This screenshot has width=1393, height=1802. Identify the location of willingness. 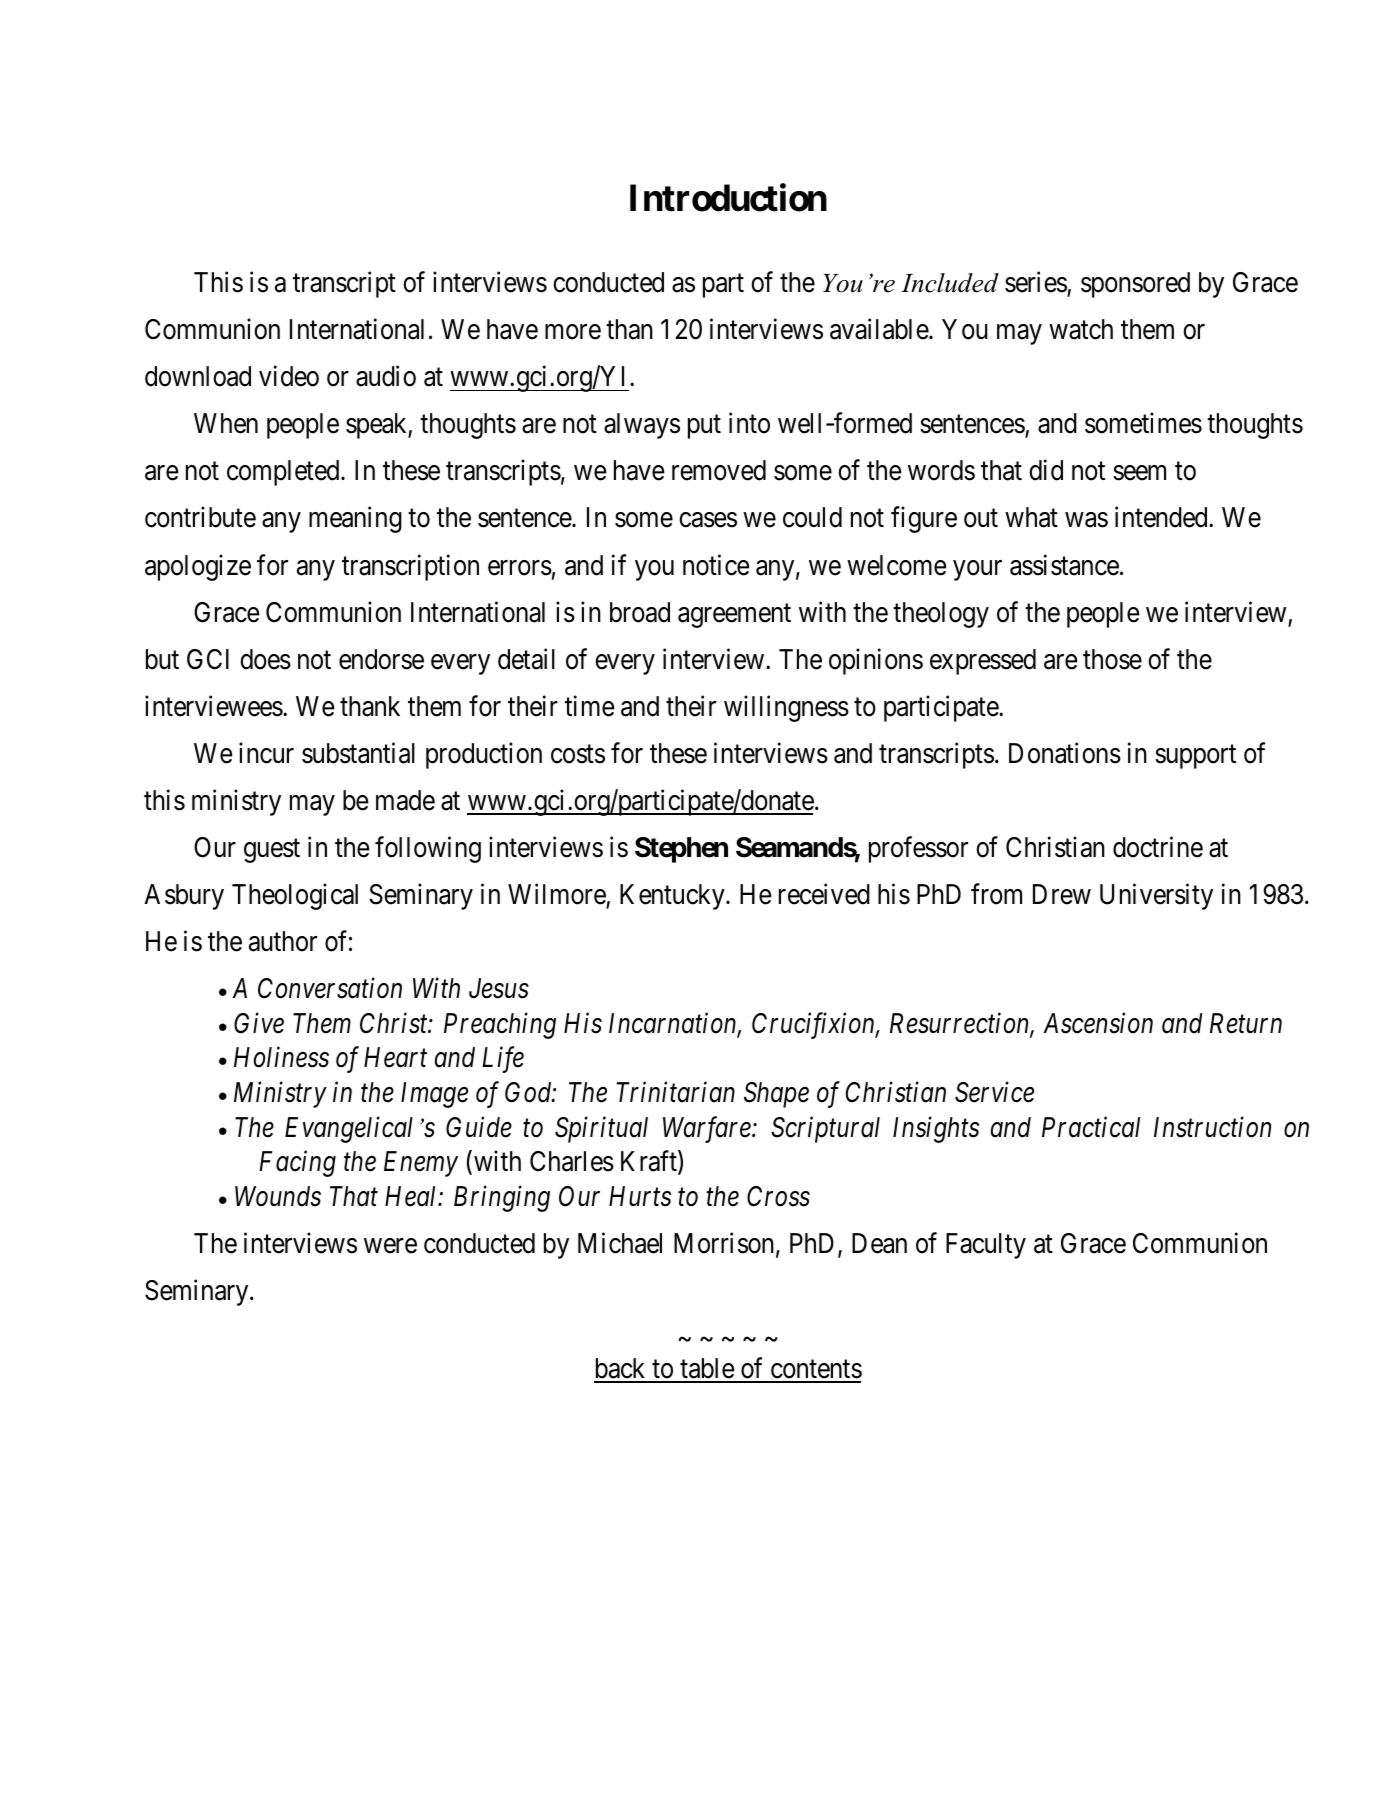
(786, 708).
